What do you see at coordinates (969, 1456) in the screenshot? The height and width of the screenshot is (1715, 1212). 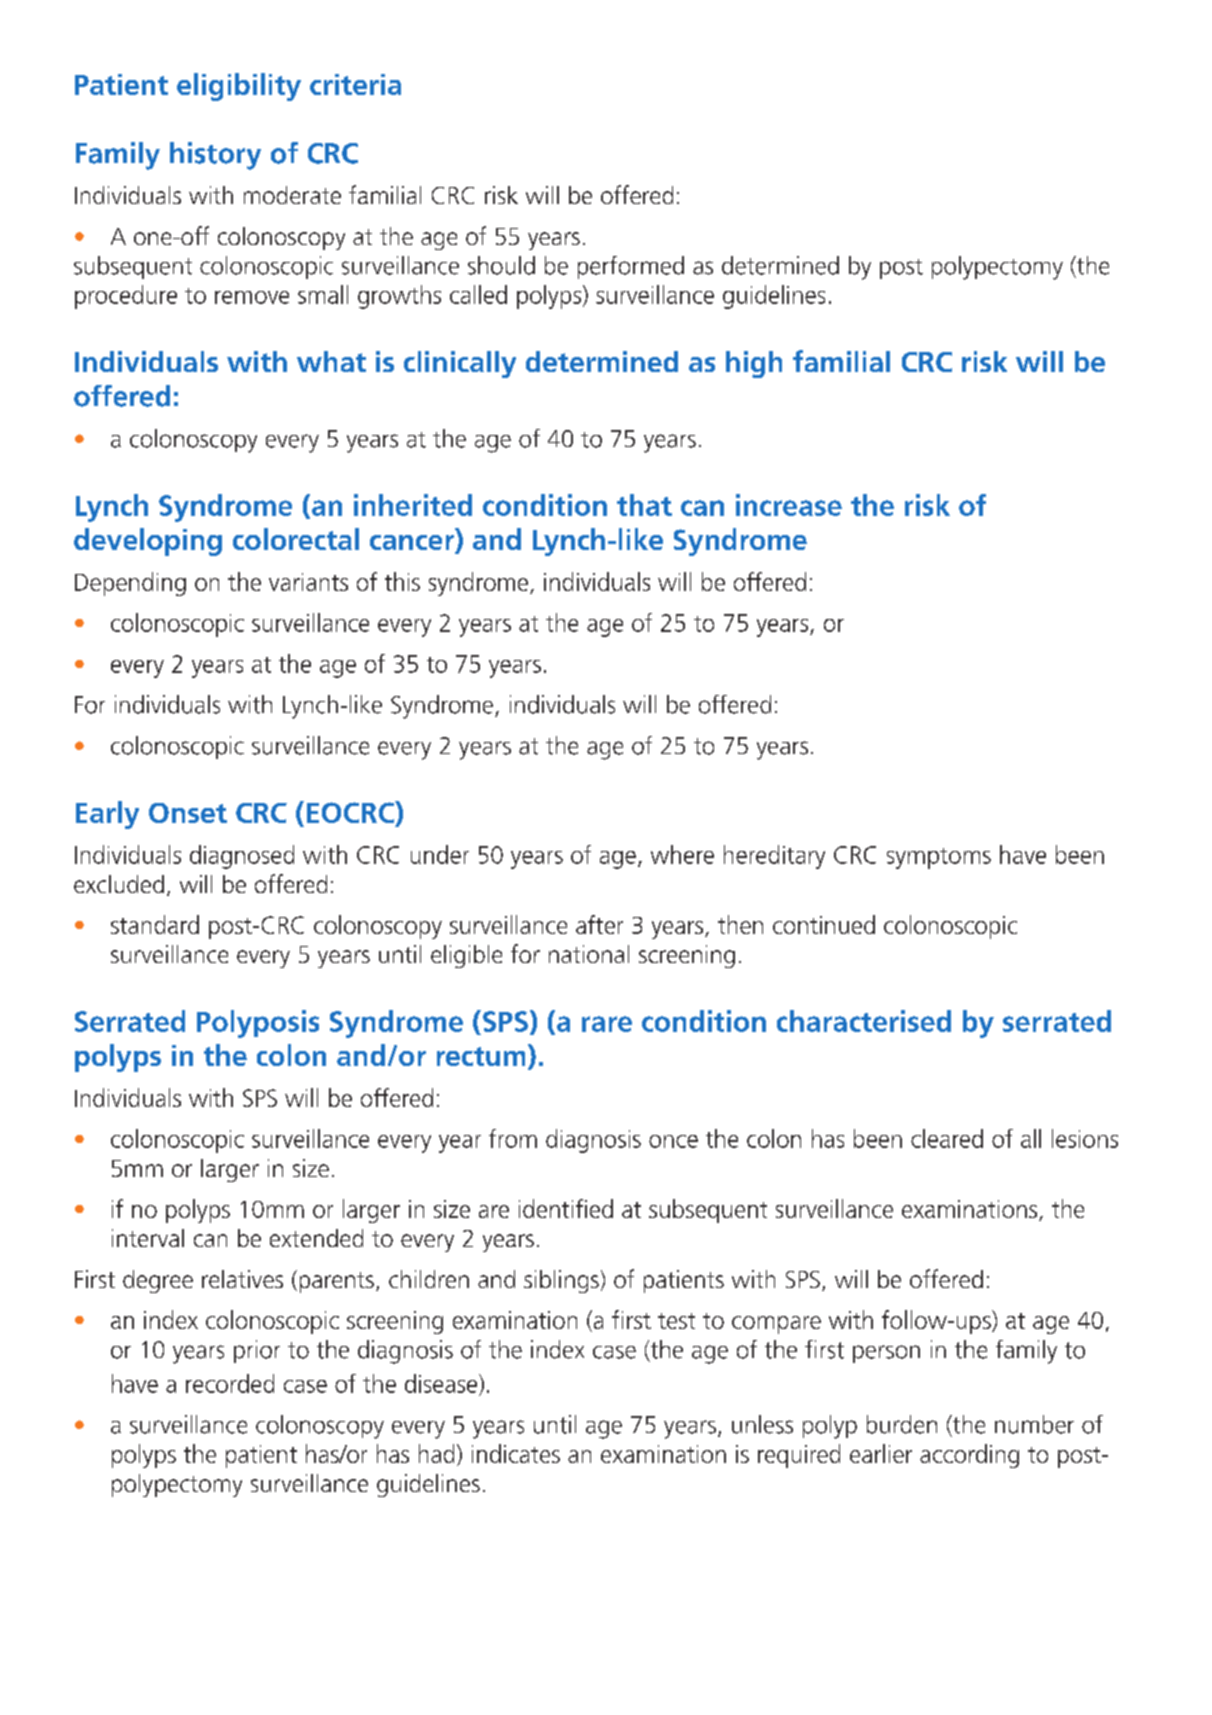 I see `according` at bounding box center [969, 1456].
